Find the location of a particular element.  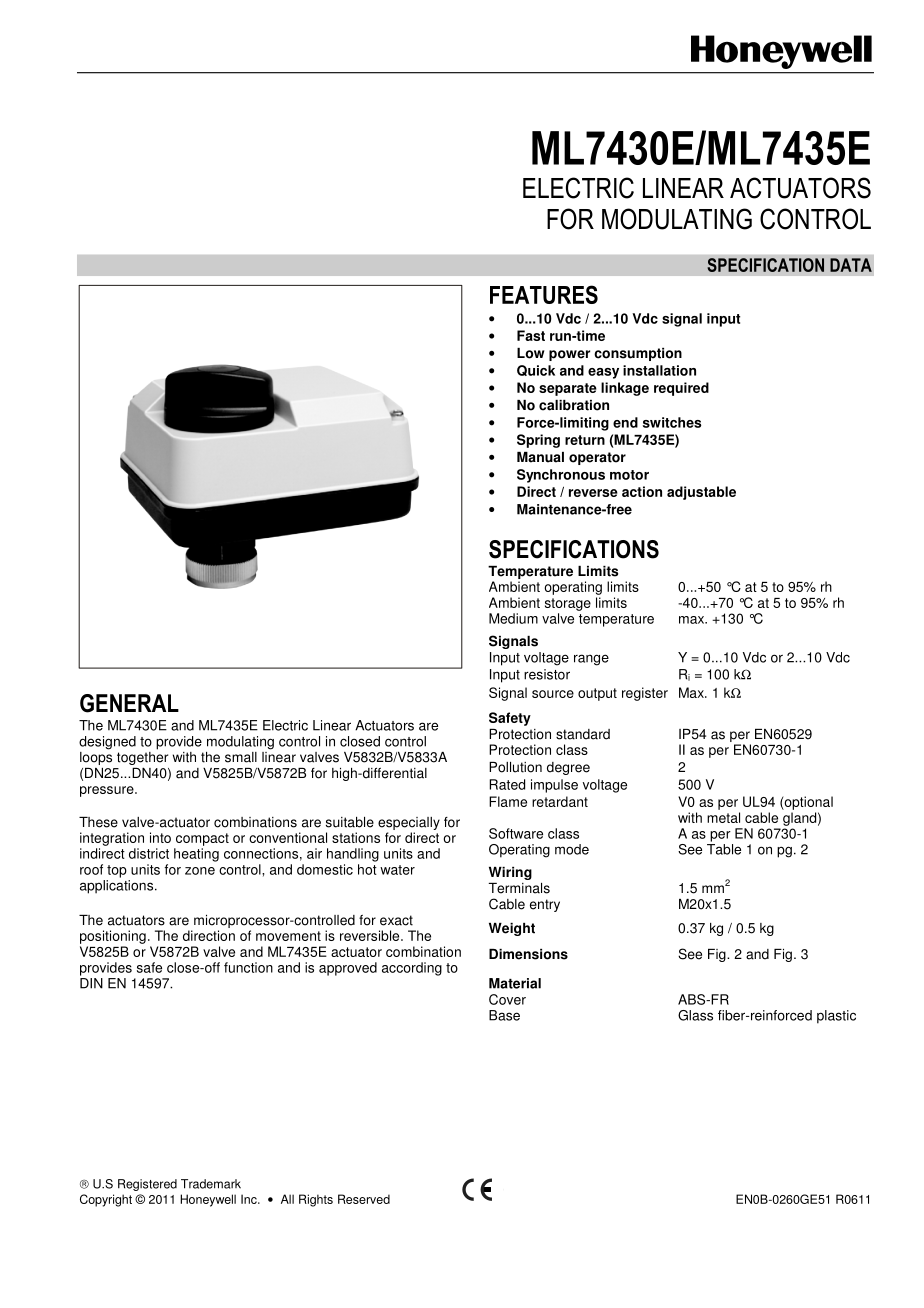

zone is located at coordinates (200, 871).
